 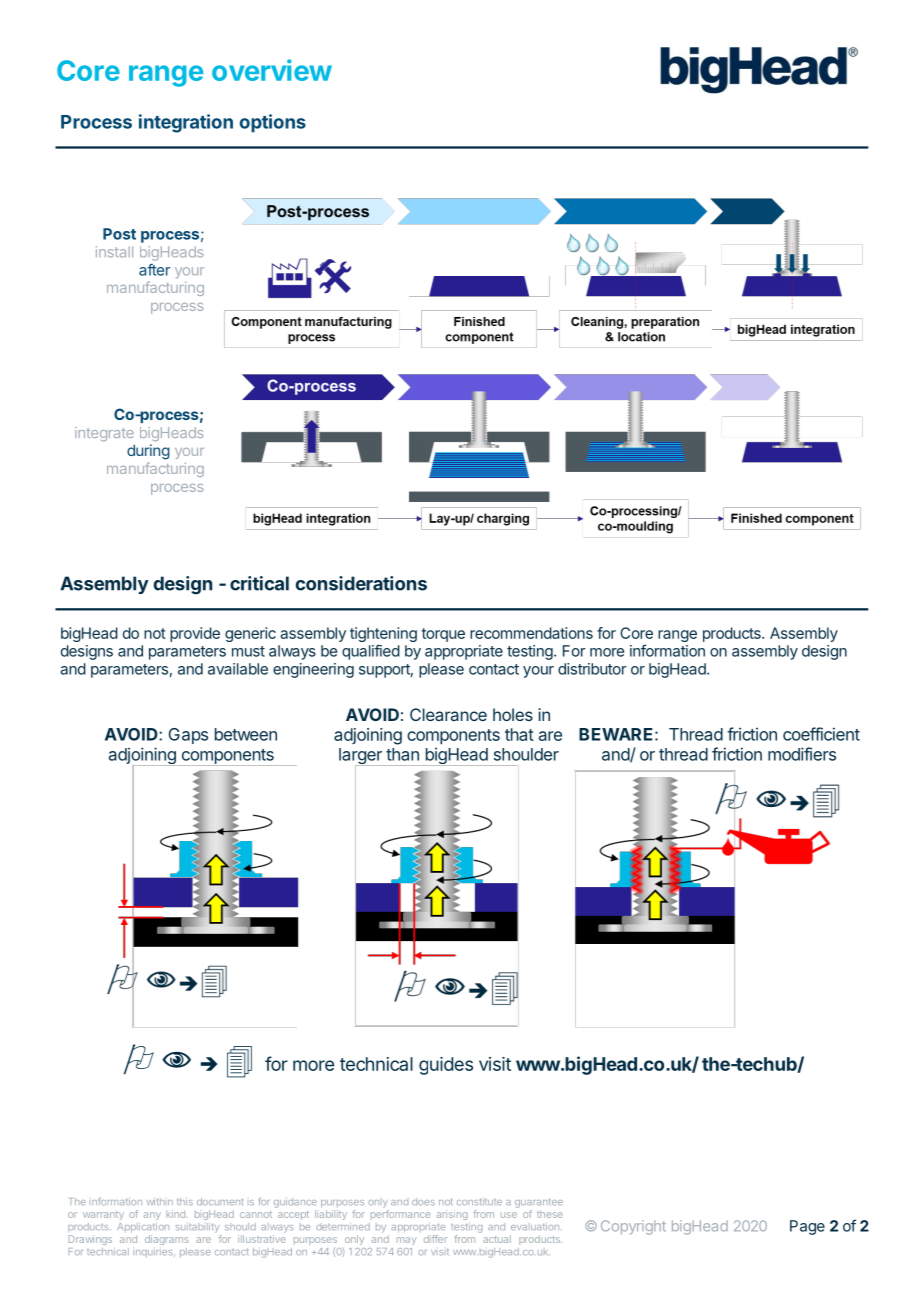 What do you see at coordinates (195, 634) in the image?
I see `provide` at bounding box center [195, 634].
